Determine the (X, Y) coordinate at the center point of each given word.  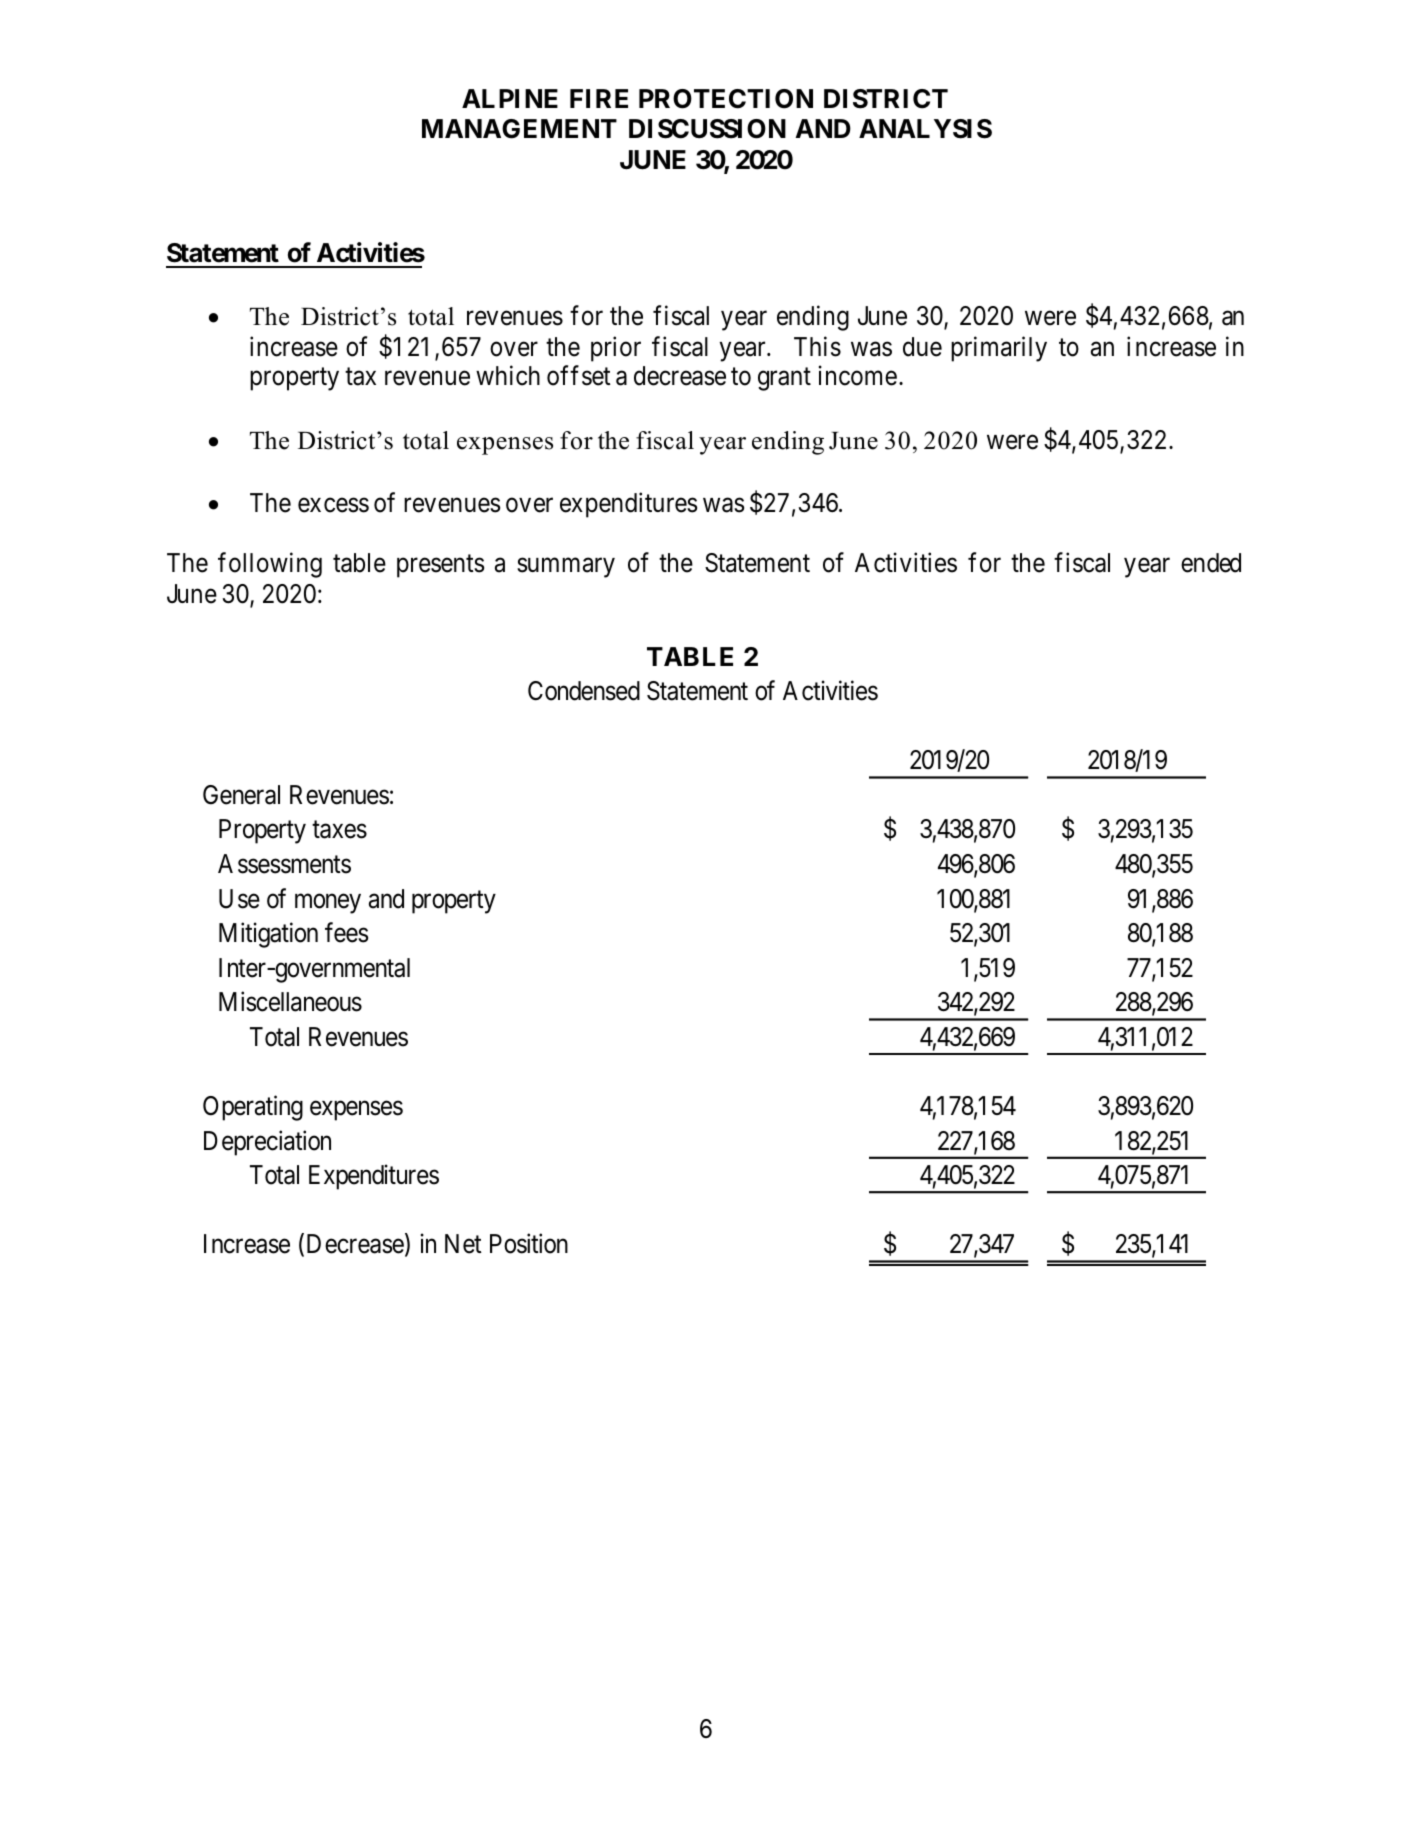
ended (1211, 563)
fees (346, 932)
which (508, 376)
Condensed (584, 691)
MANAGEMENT (519, 129)
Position (529, 1244)
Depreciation (267, 1143)
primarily (999, 349)
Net (463, 1244)
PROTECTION (726, 99)
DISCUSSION (707, 129)
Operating (253, 1108)
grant (784, 379)
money (328, 904)
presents (440, 566)
